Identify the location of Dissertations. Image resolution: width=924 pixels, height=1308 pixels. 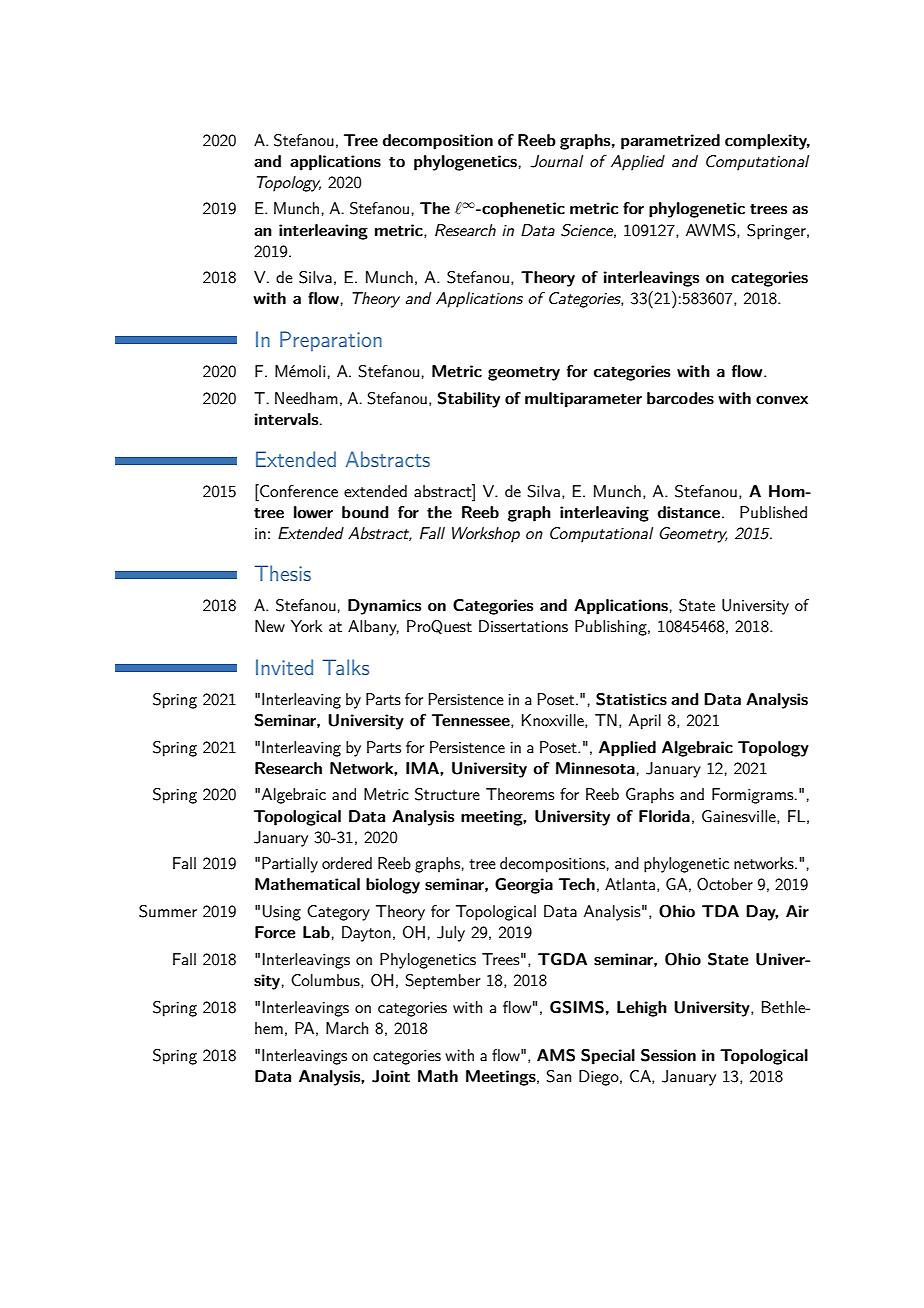
(523, 626).
